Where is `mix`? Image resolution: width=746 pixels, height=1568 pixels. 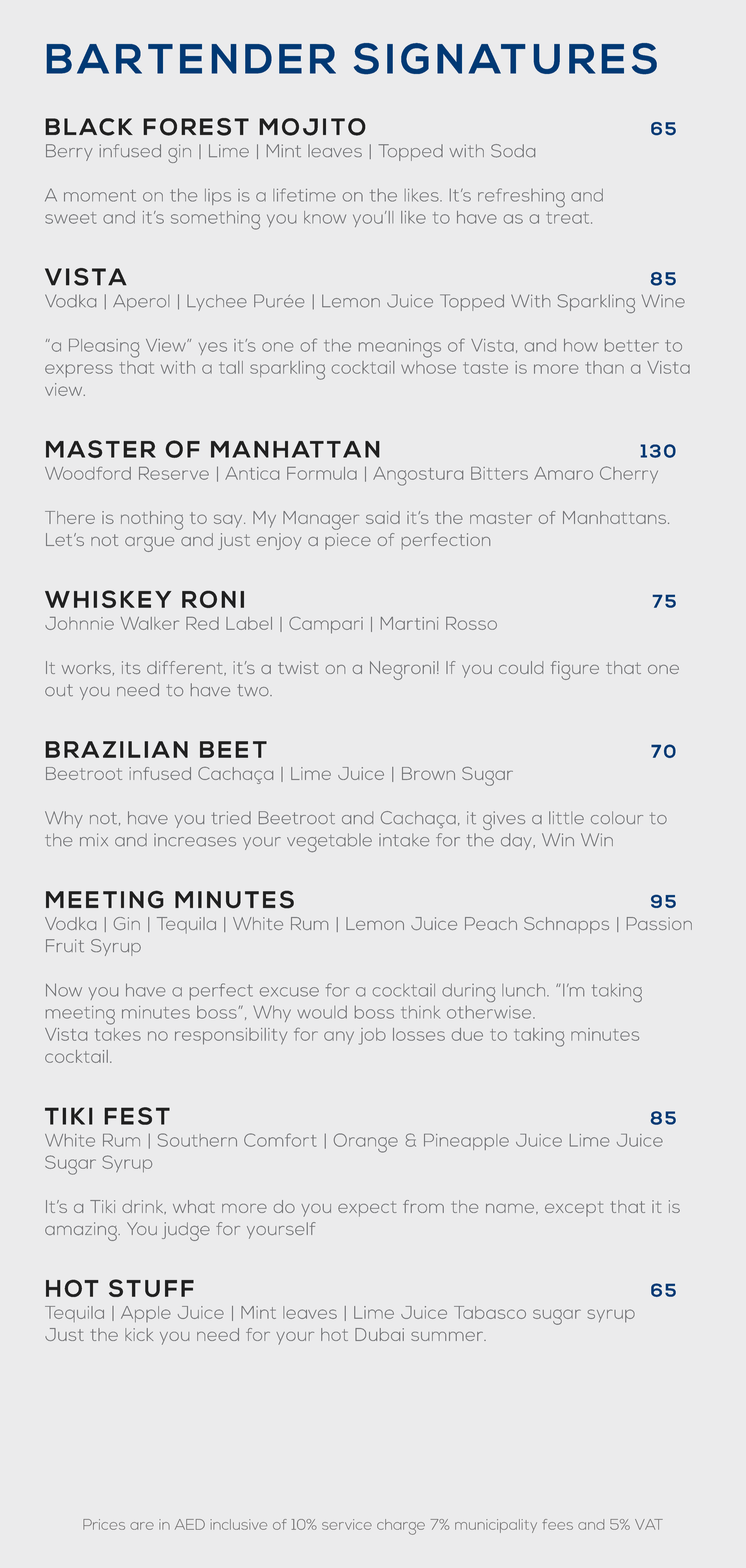 mix is located at coordinates (94, 839).
